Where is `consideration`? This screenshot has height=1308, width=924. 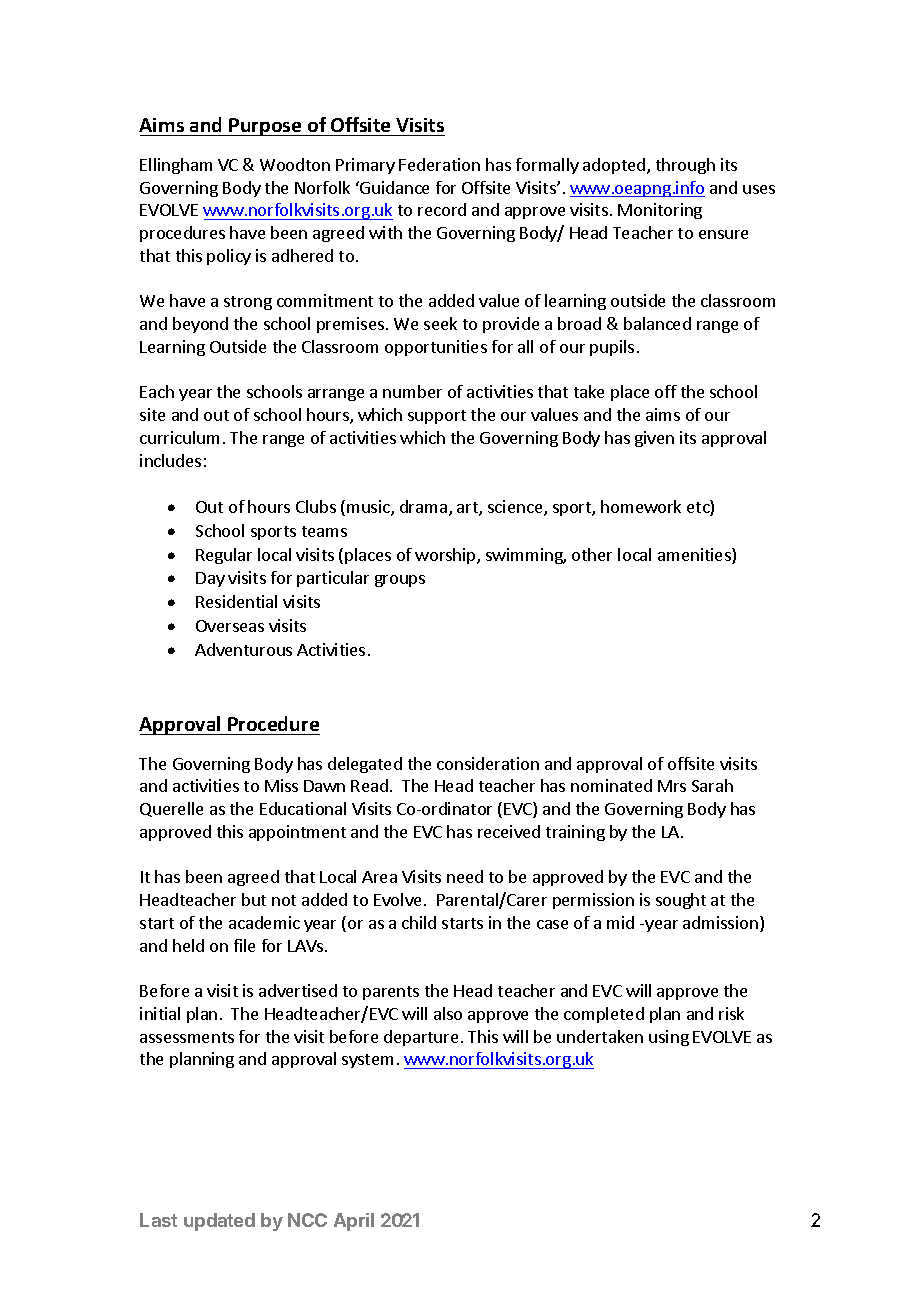
consideration is located at coordinates (488, 763).
